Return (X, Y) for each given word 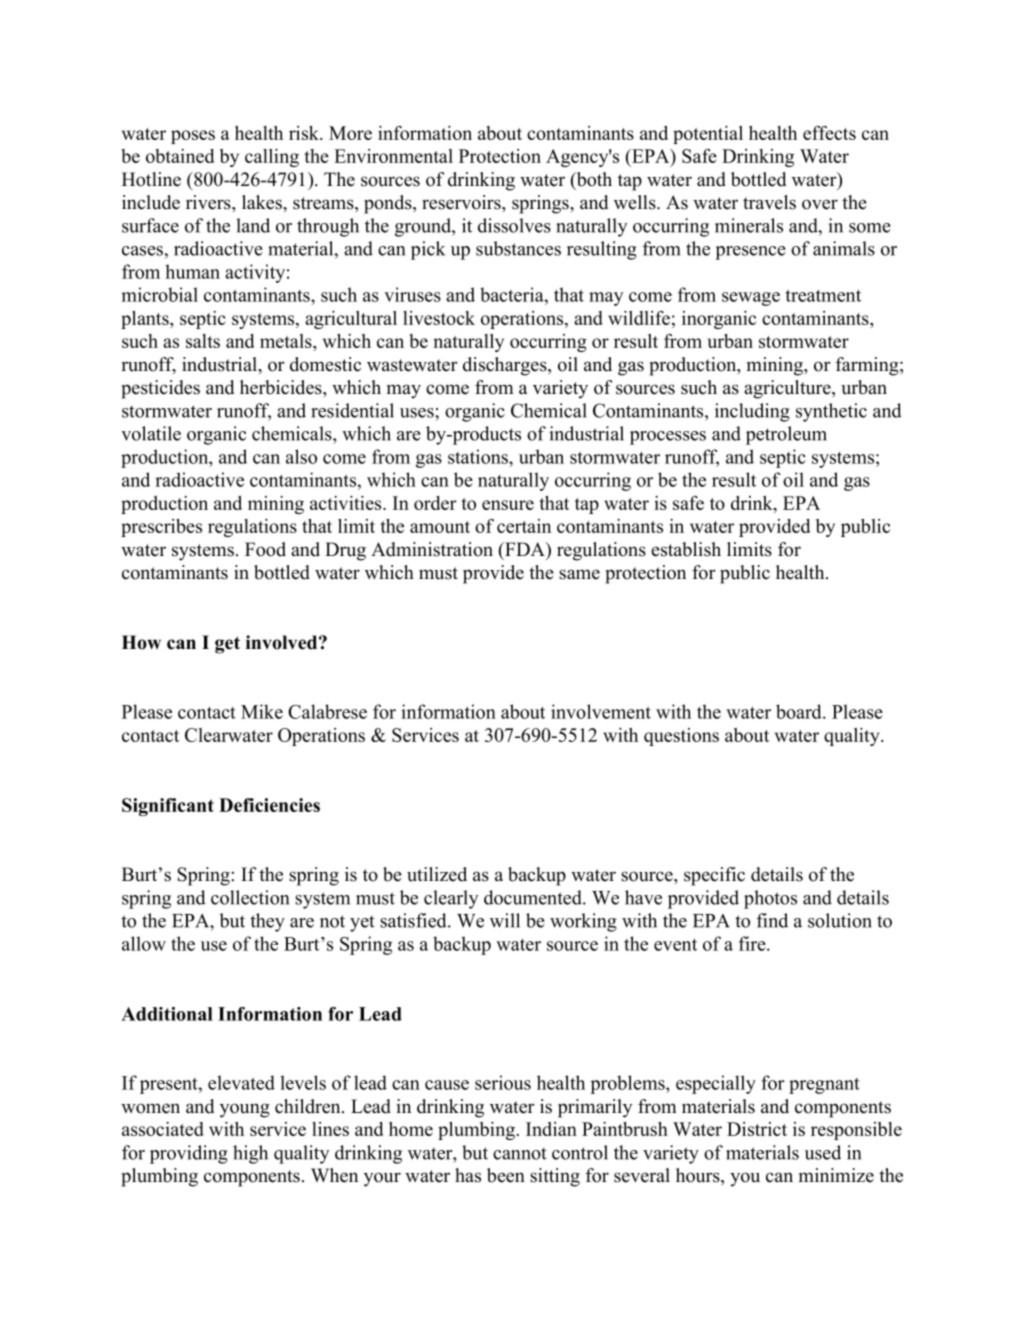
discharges (506, 366)
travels (769, 202)
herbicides (282, 387)
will (505, 920)
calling (272, 158)
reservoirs (462, 202)
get (227, 645)
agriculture (788, 389)
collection (250, 897)
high (250, 1154)
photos (770, 899)
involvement (601, 711)
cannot (520, 1154)
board (800, 711)
